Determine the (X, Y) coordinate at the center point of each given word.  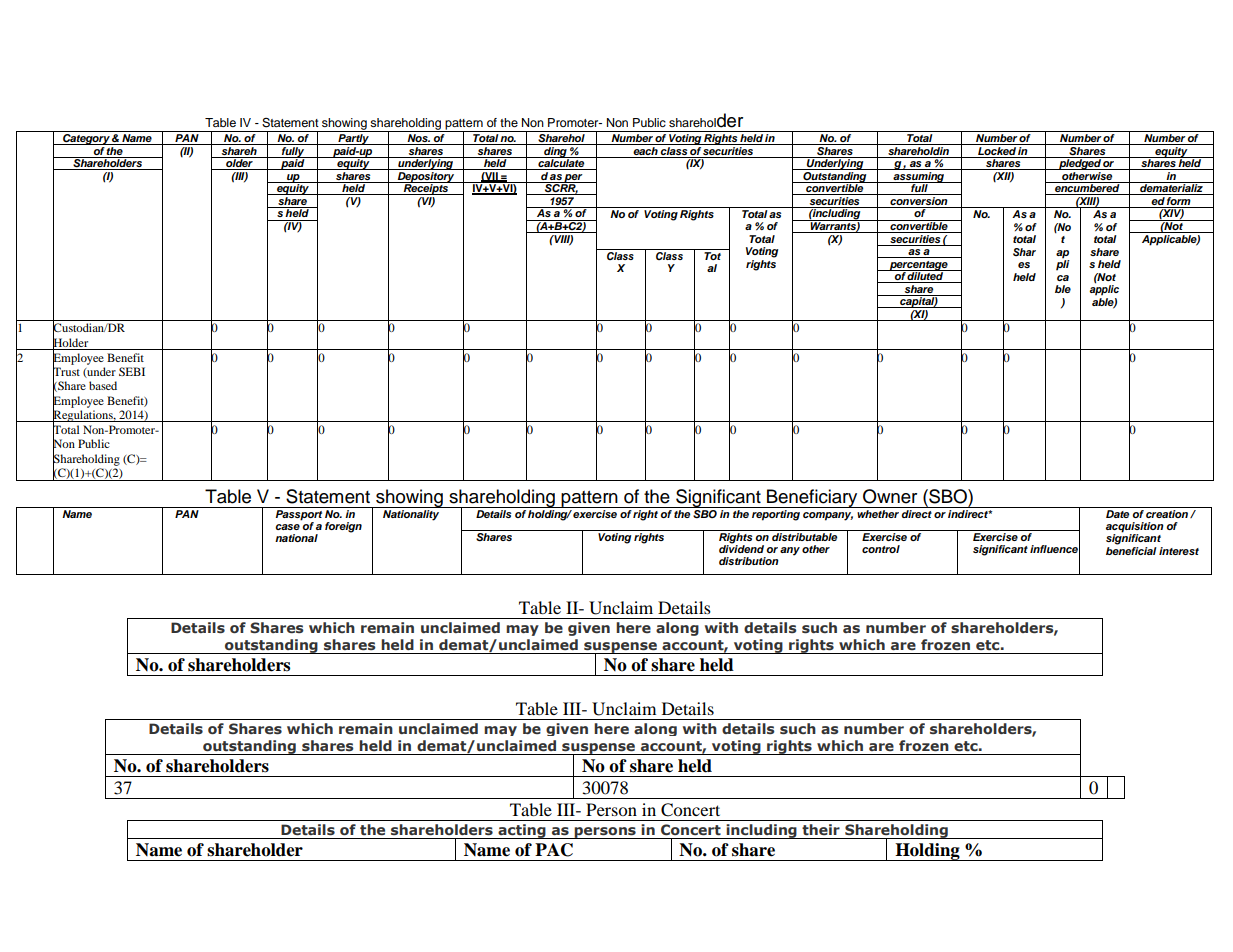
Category (86, 138)
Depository (426, 177)
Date (1117, 514)
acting (522, 831)
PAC (554, 850)
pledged (1080, 163)
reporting (776, 515)
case (287, 527)
